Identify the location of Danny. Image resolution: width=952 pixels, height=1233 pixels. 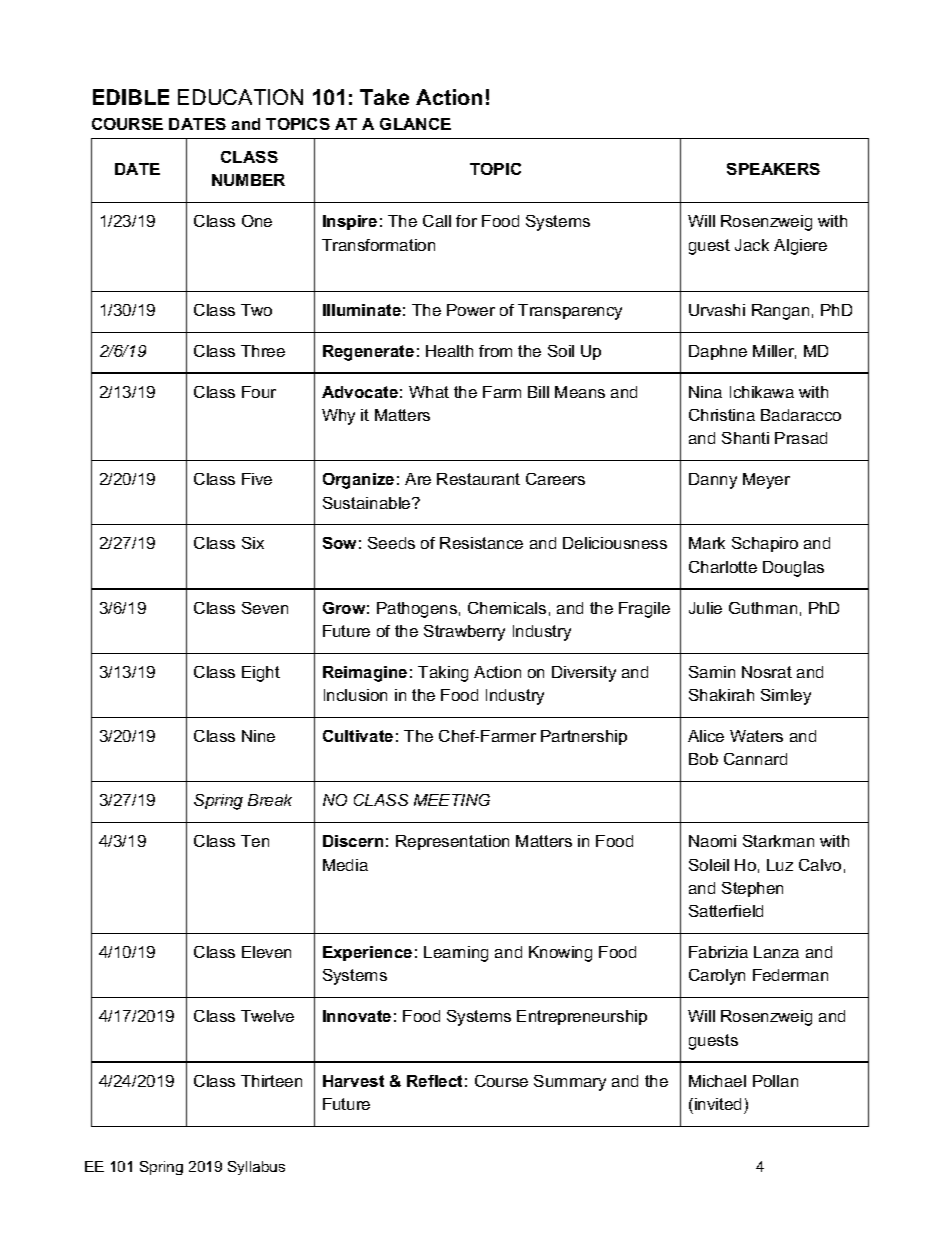
(713, 481).
